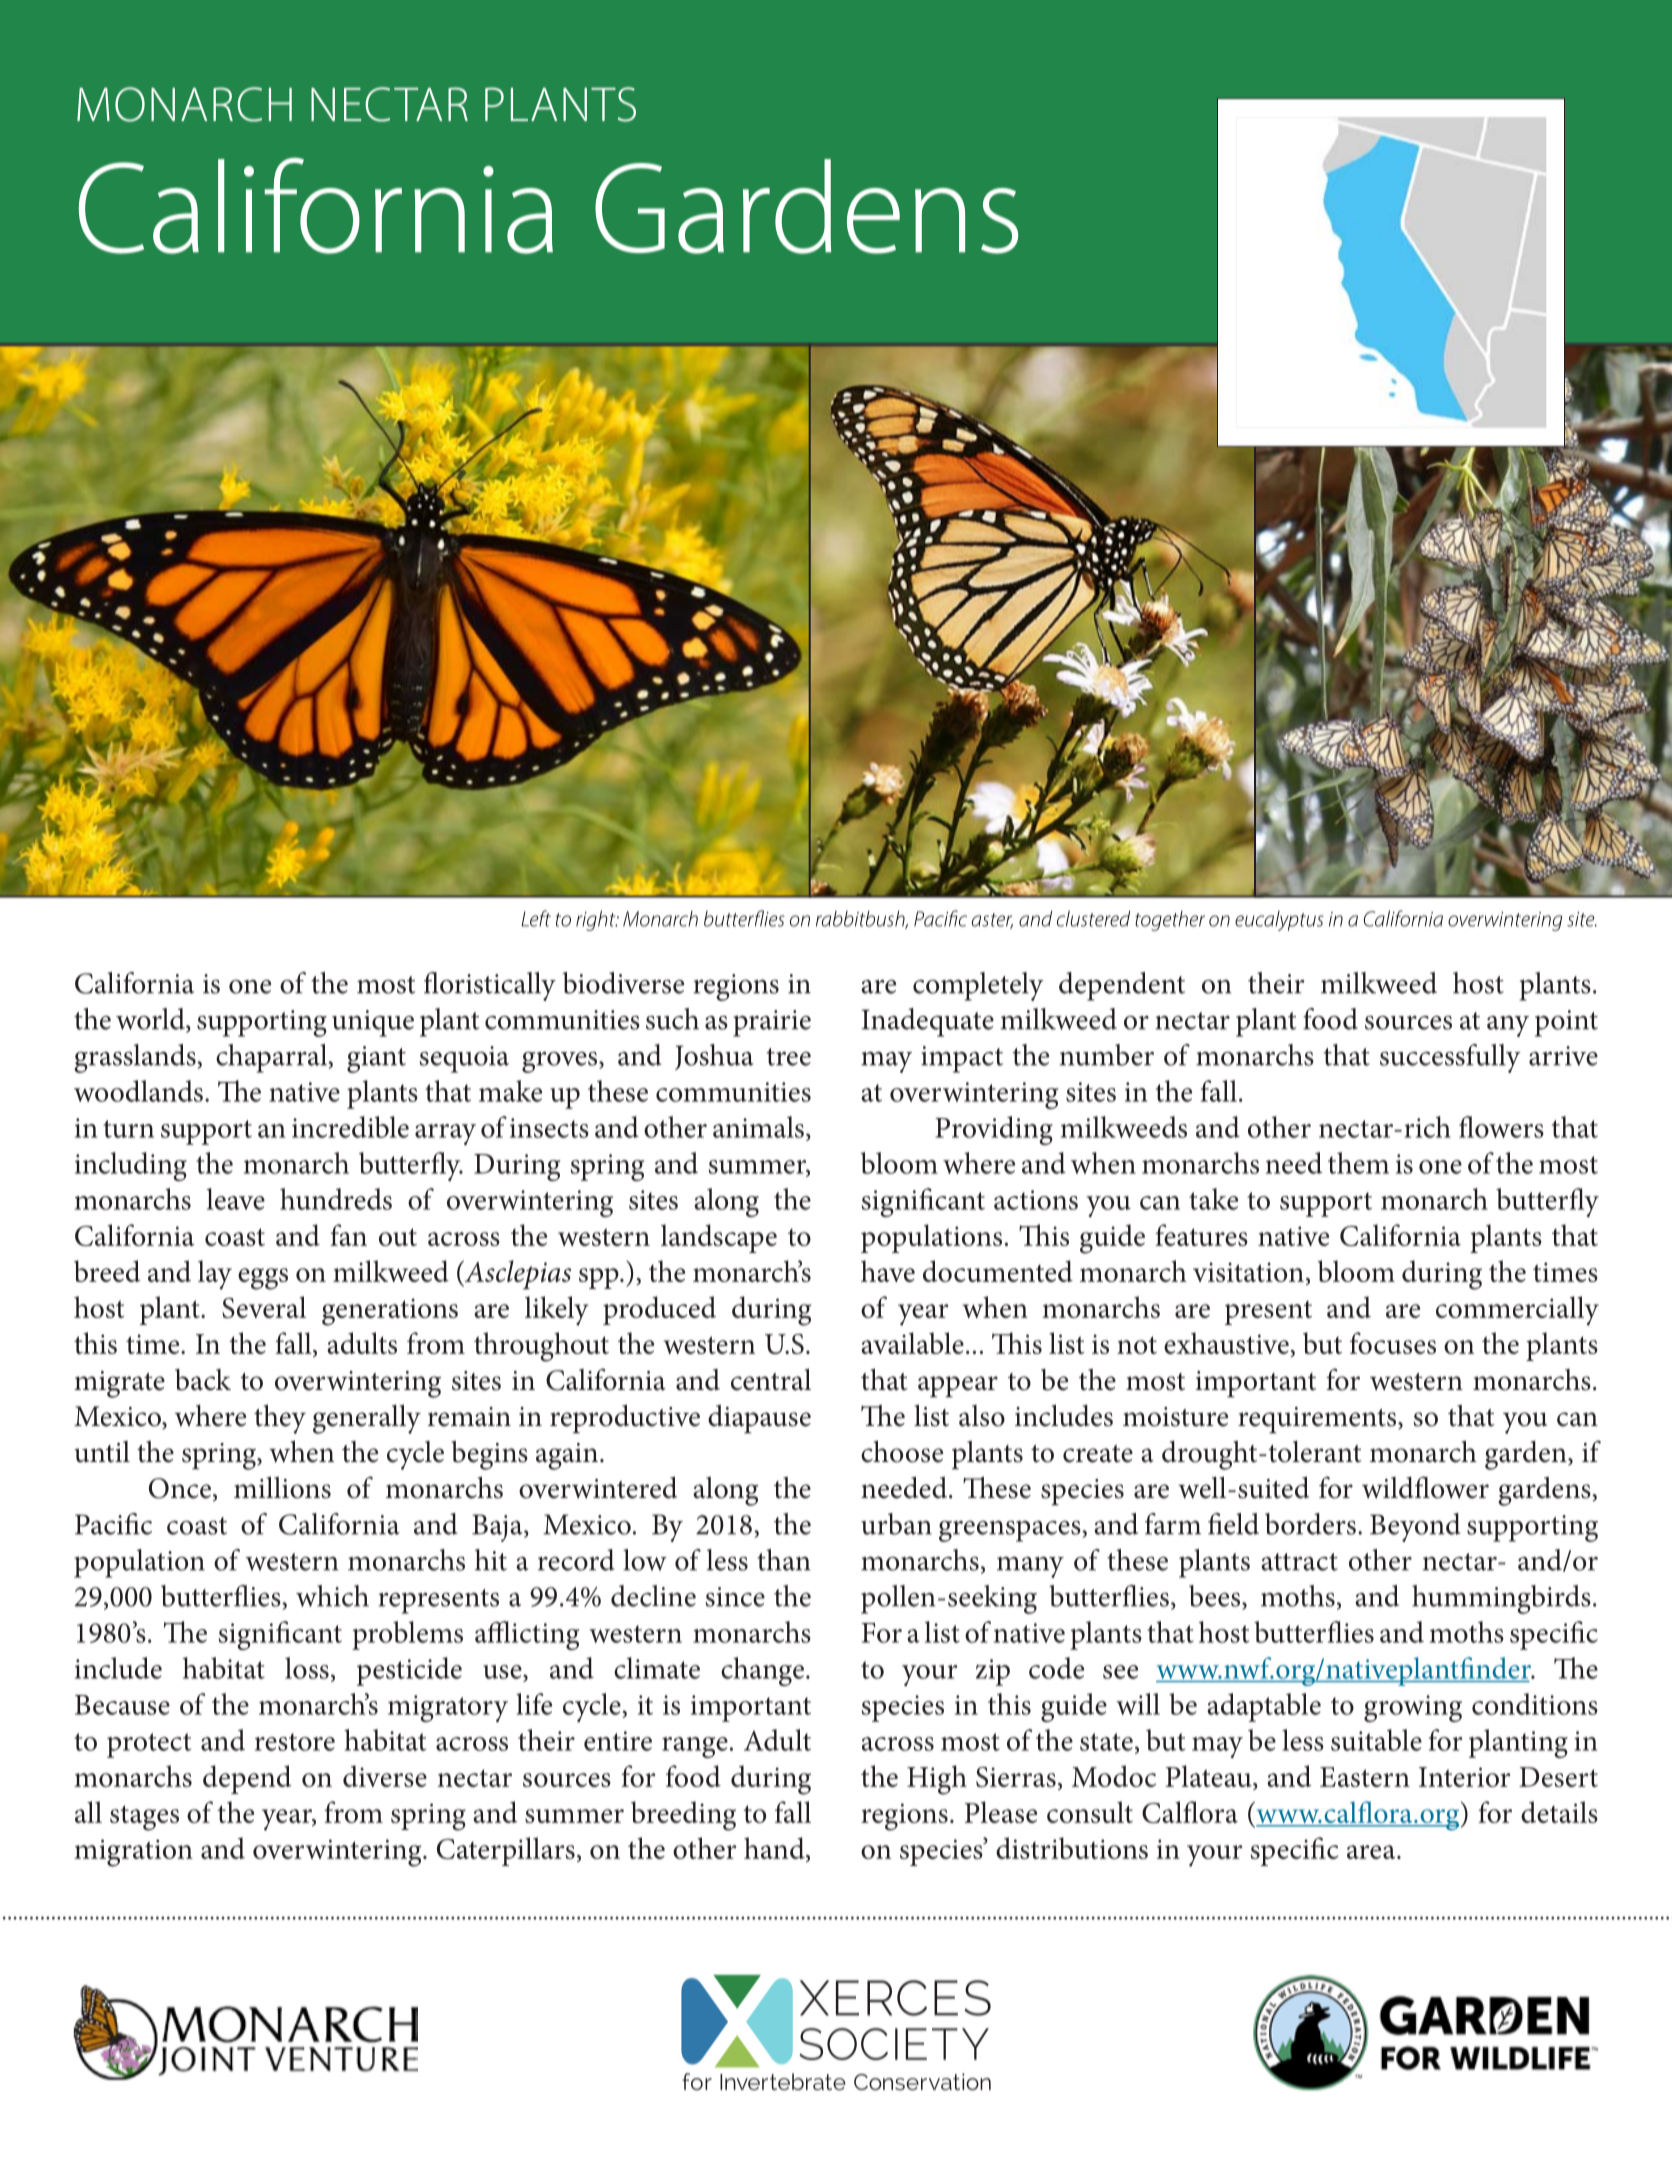 The image size is (1672, 2164). I want to click on unique, so click(373, 1023).
